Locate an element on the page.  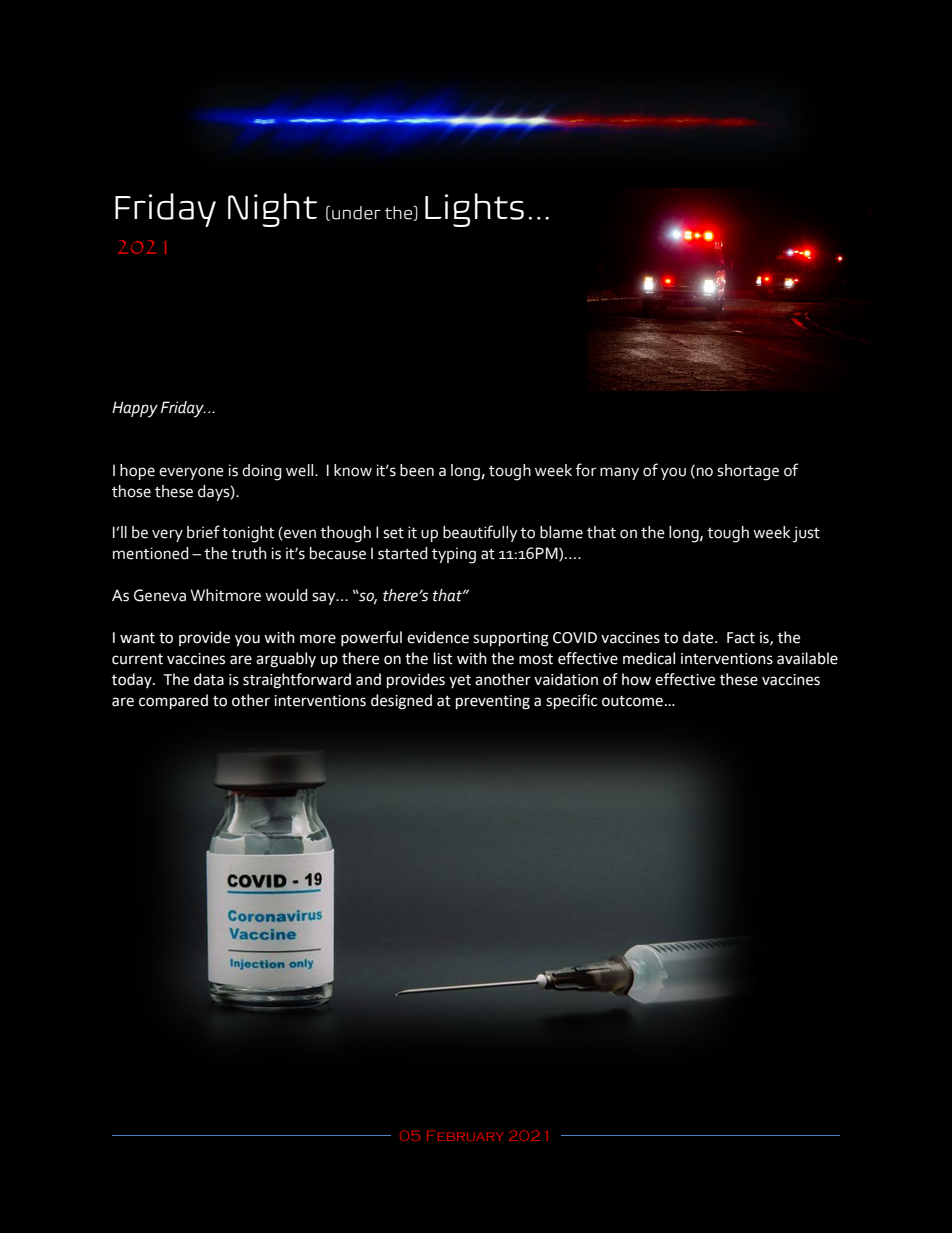
compared is located at coordinates (173, 702).
